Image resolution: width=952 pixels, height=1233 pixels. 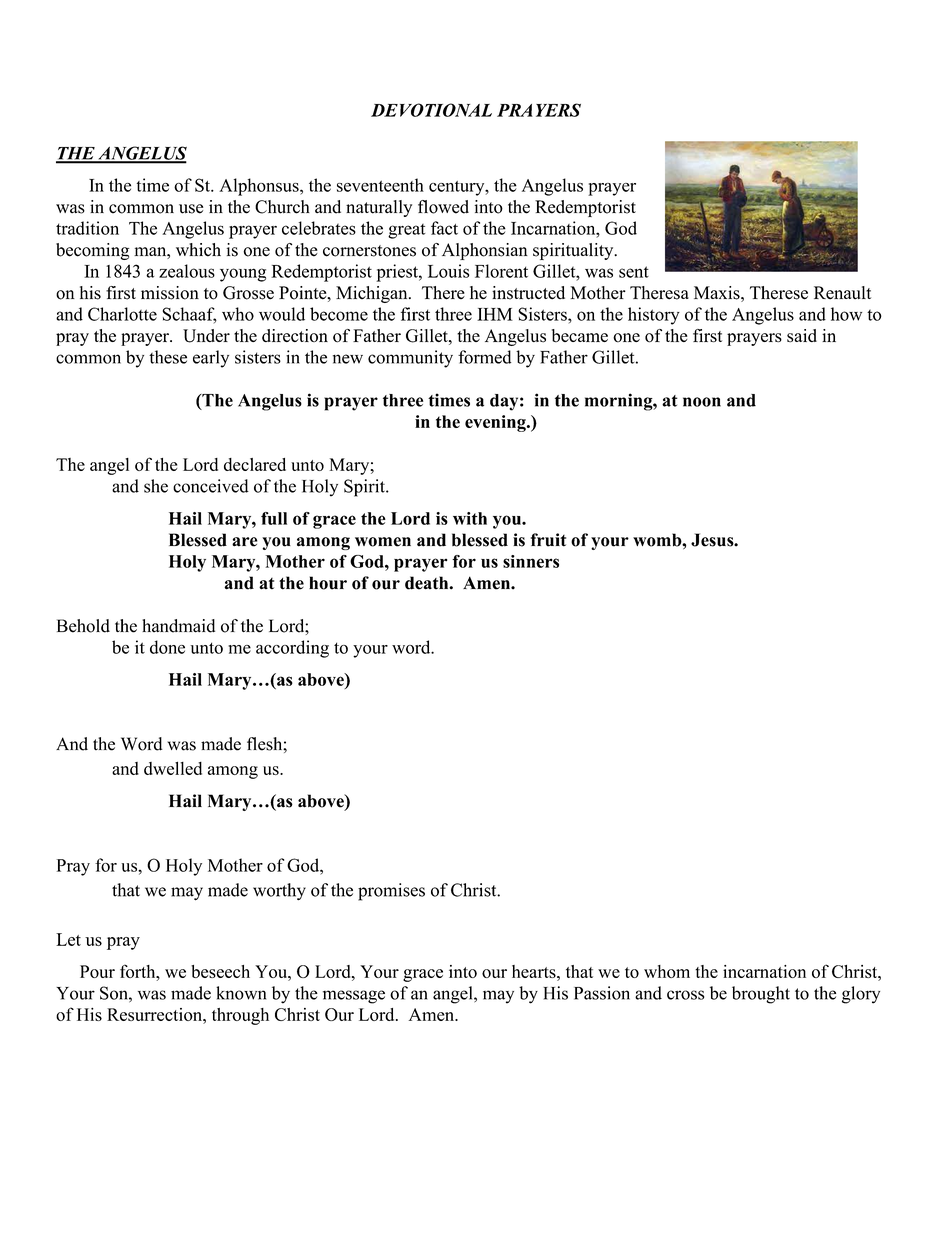 I want to click on according, so click(x=292, y=649).
